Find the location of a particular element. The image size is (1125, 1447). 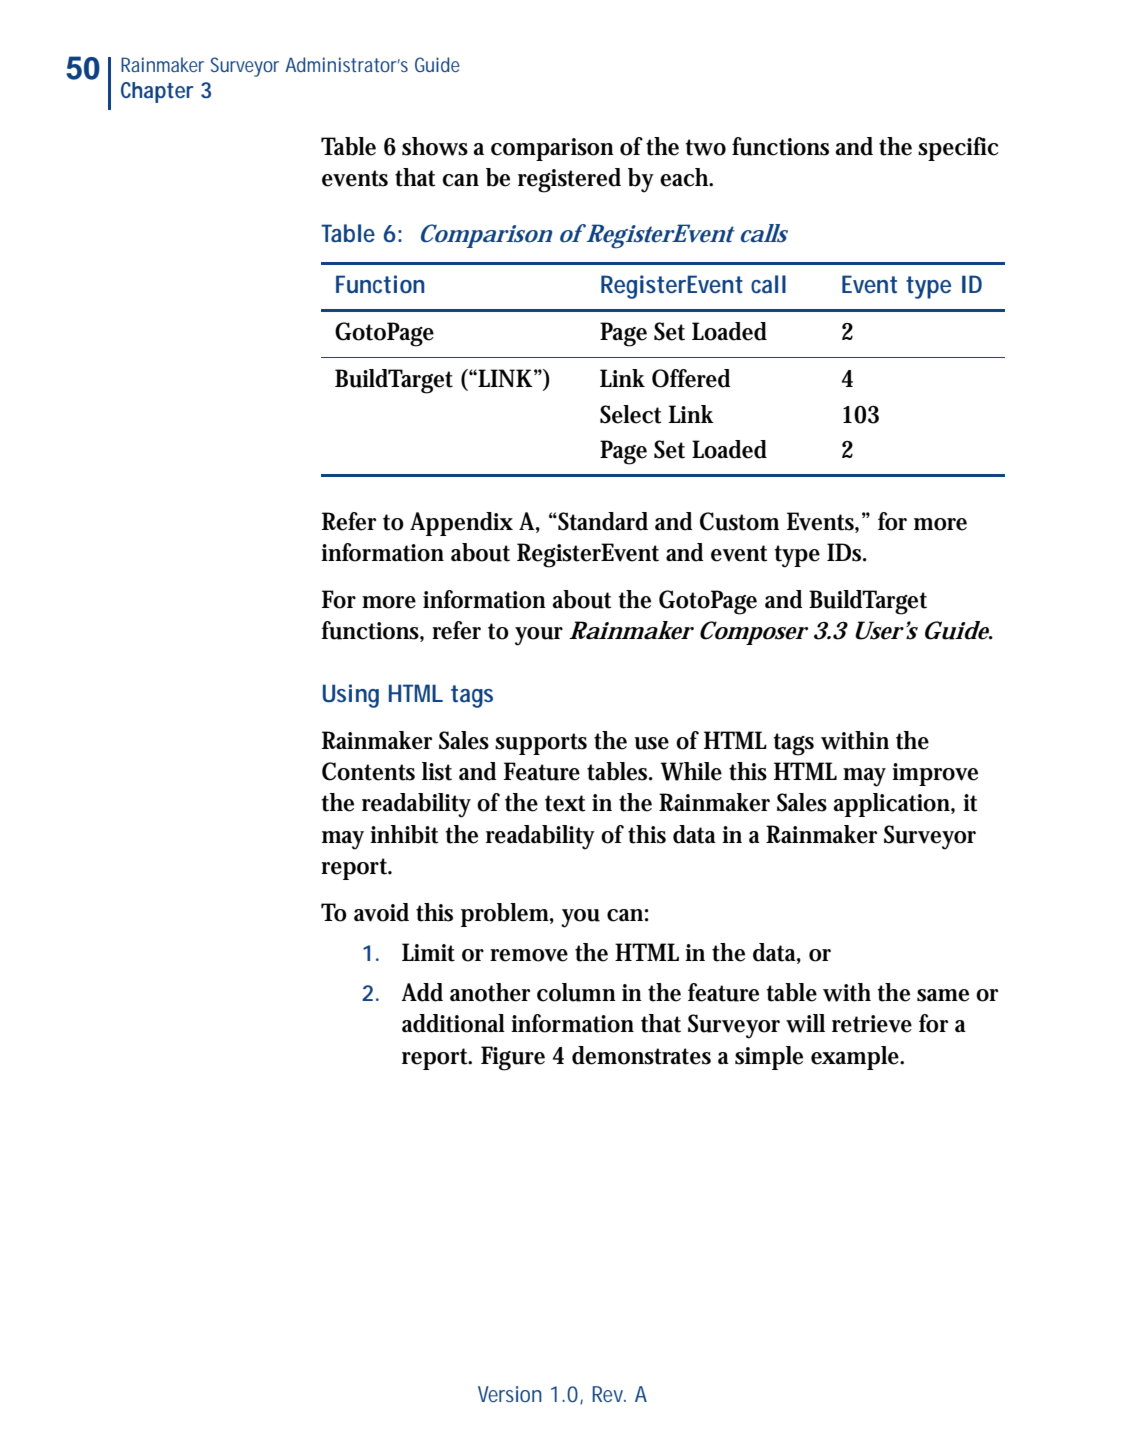

Figure is located at coordinates (513, 1058).
